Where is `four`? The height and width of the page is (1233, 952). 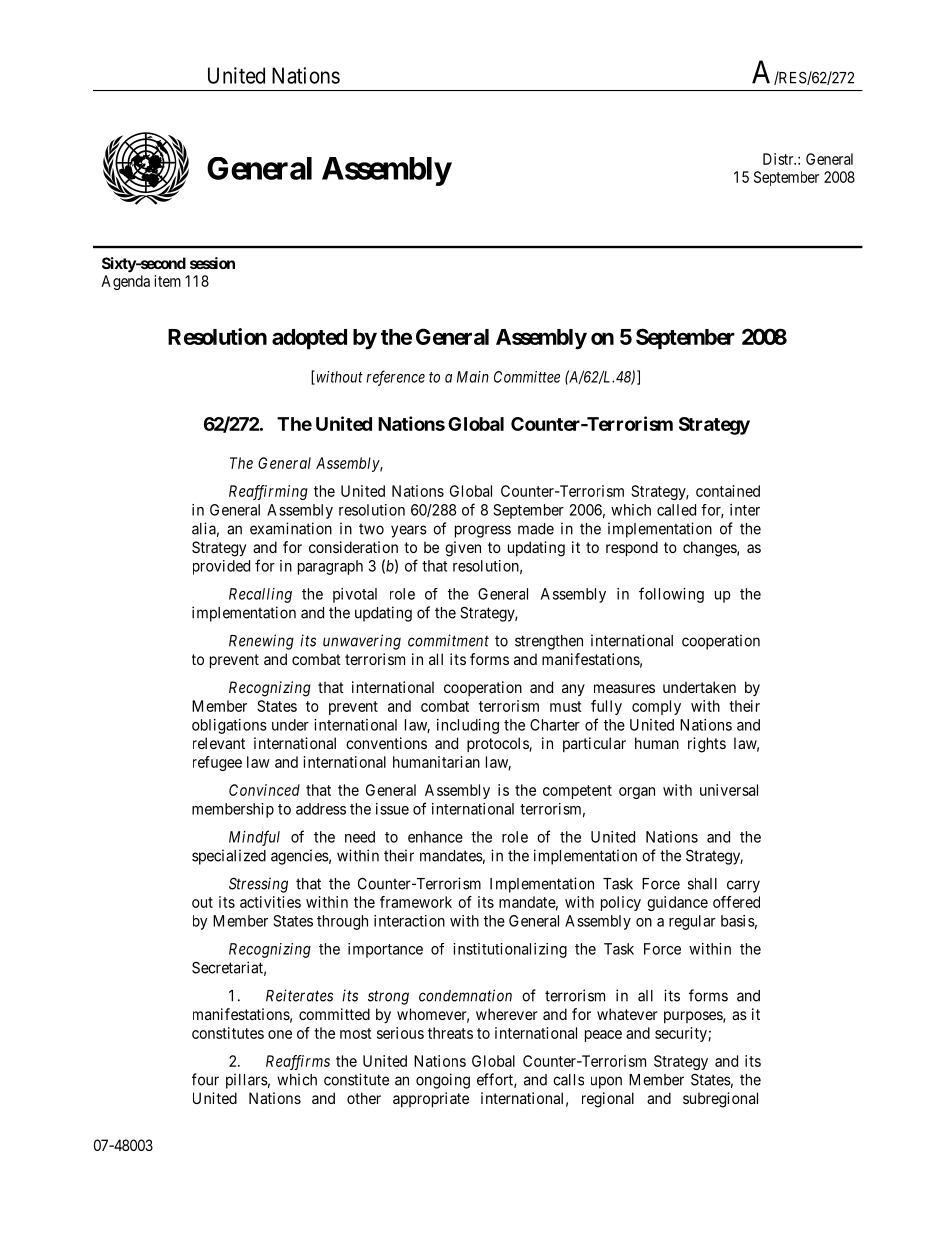
four is located at coordinates (205, 1079).
